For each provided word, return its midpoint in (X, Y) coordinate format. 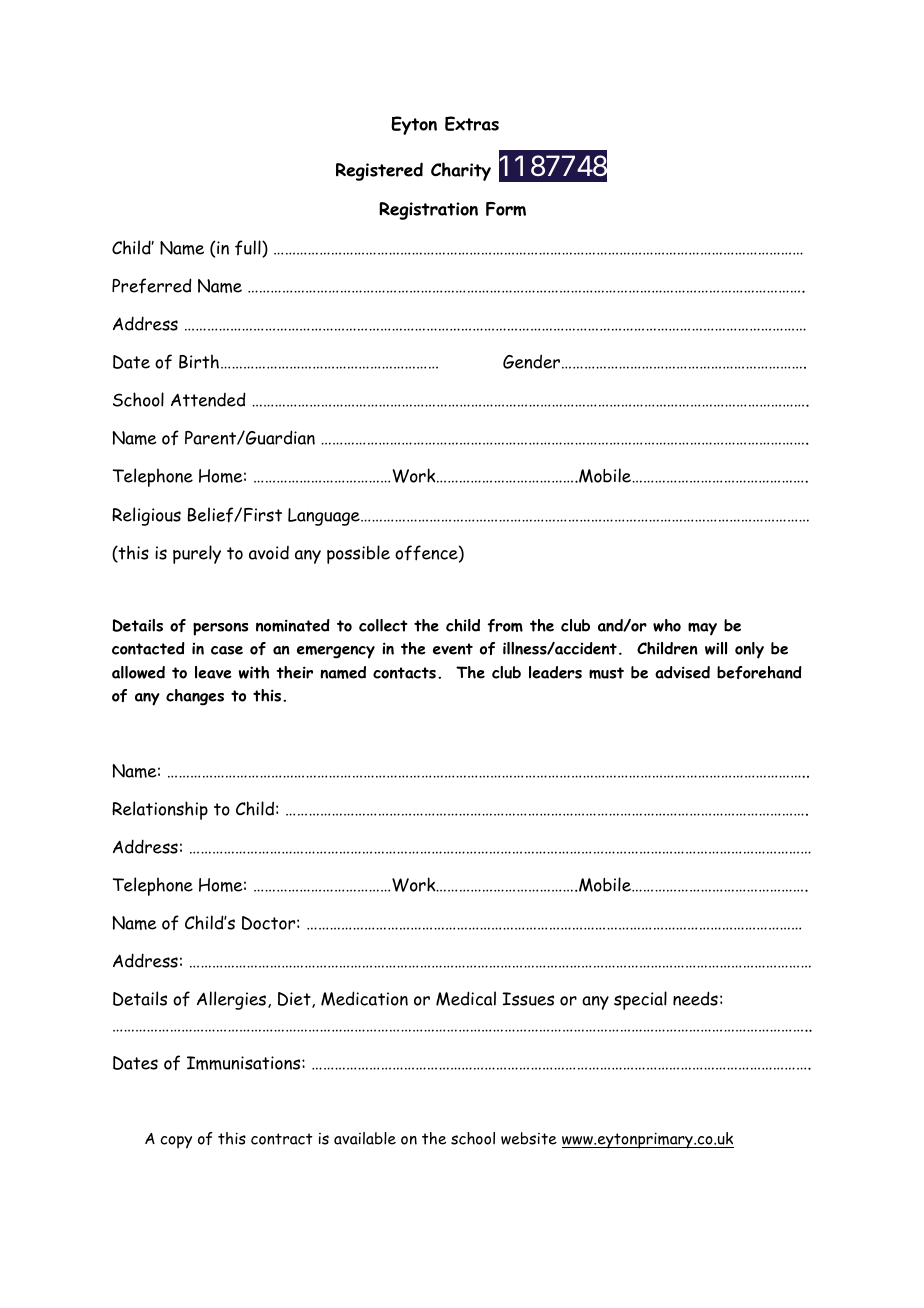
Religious (146, 516)
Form (506, 209)
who (667, 625)
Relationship (160, 810)
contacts (404, 673)
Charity (461, 171)
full (249, 249)
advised (682, 672)
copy (176, 1142)
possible (358, 554)
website (529, 1138)
